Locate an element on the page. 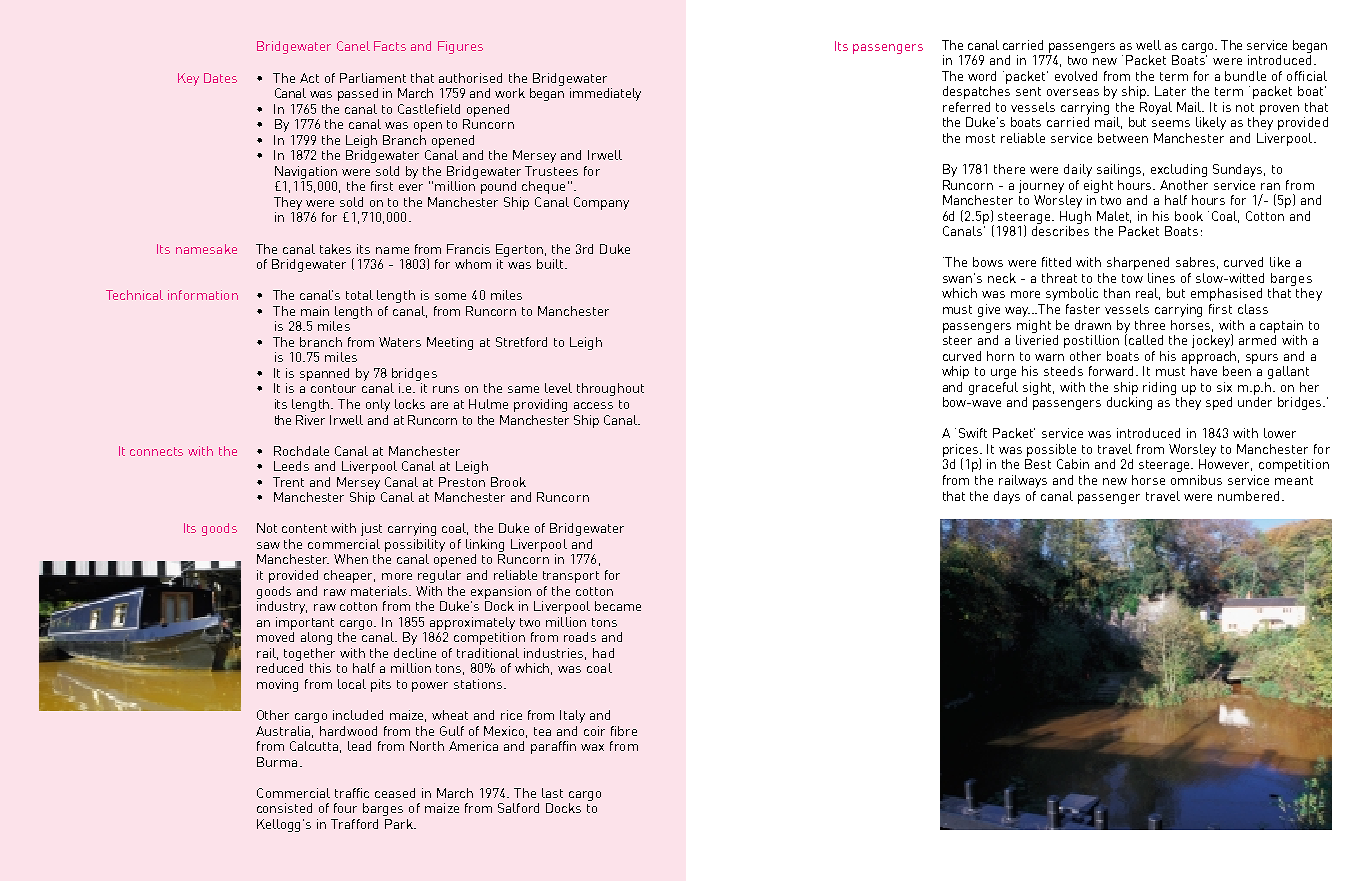  bundle is located at coordinates (1245, 76).
